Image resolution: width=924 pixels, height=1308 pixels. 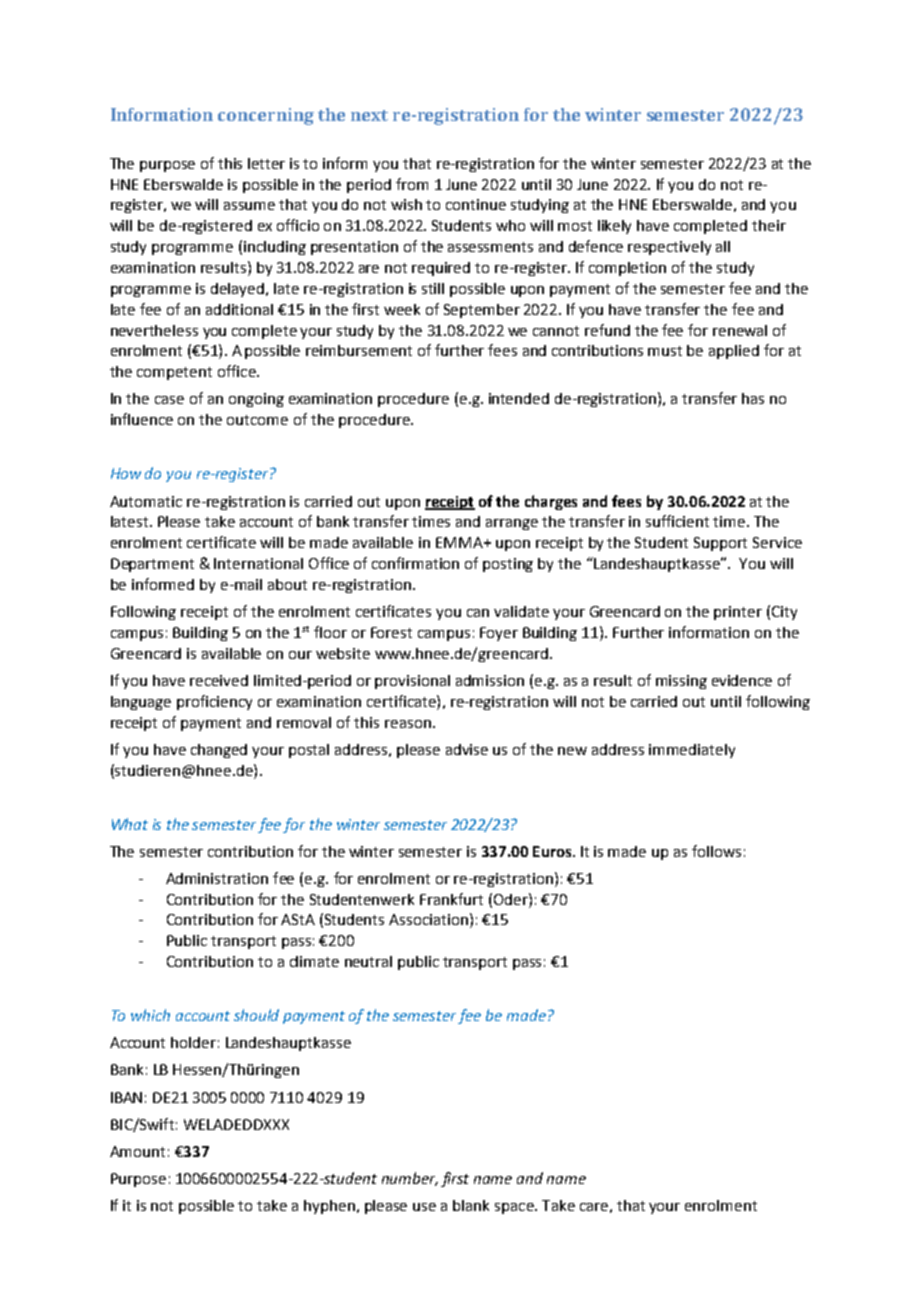 What do you see at coordinates (451, 899) in the image?
I see `Frankfurt` at bounding box center [451, 899].
